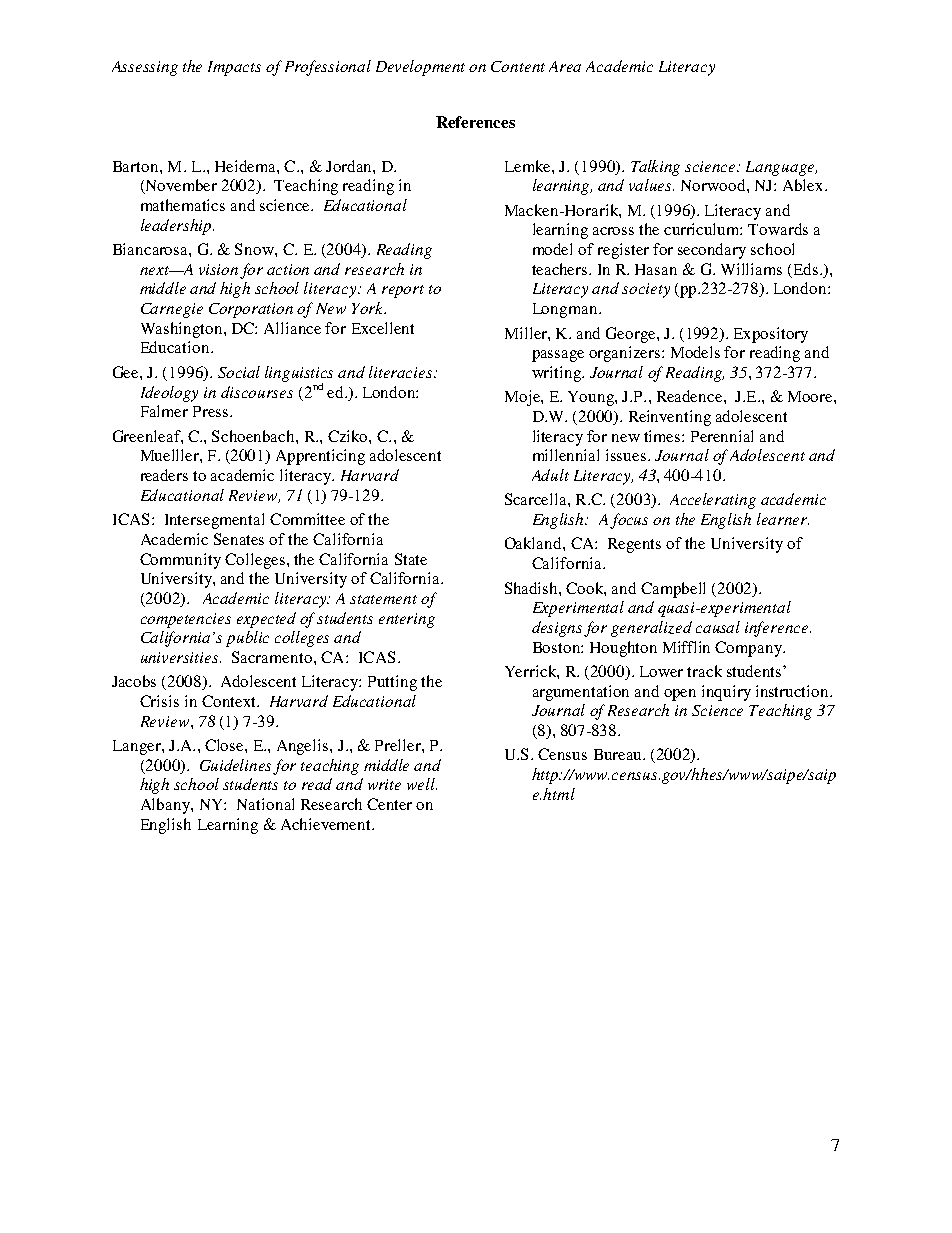 Image resolution: width=952 pixels, height=1233 pixels. Describe the element at coordinates (475, 122) in the image. I see `References` at that location.
